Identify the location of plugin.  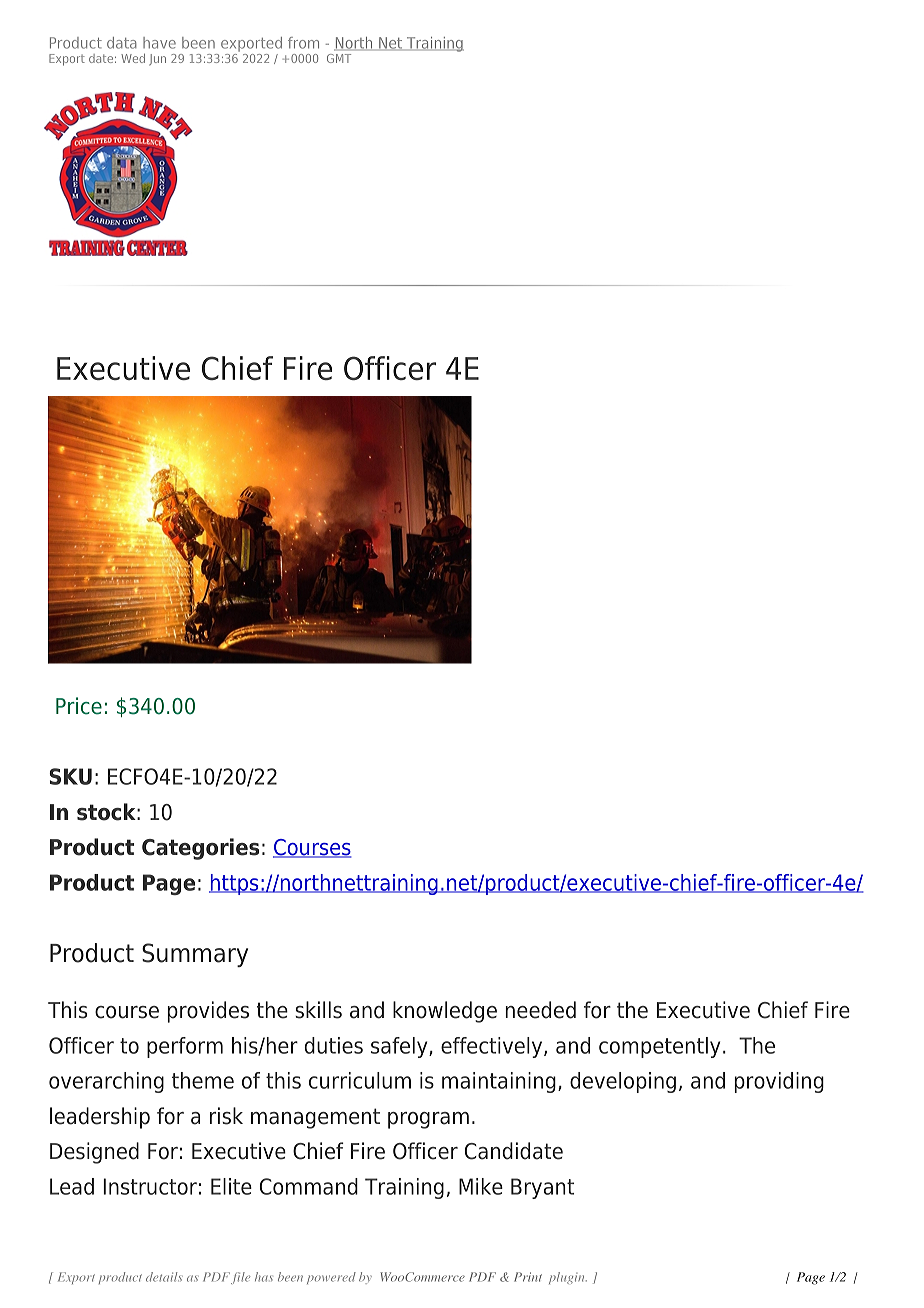
(568, 1278).
